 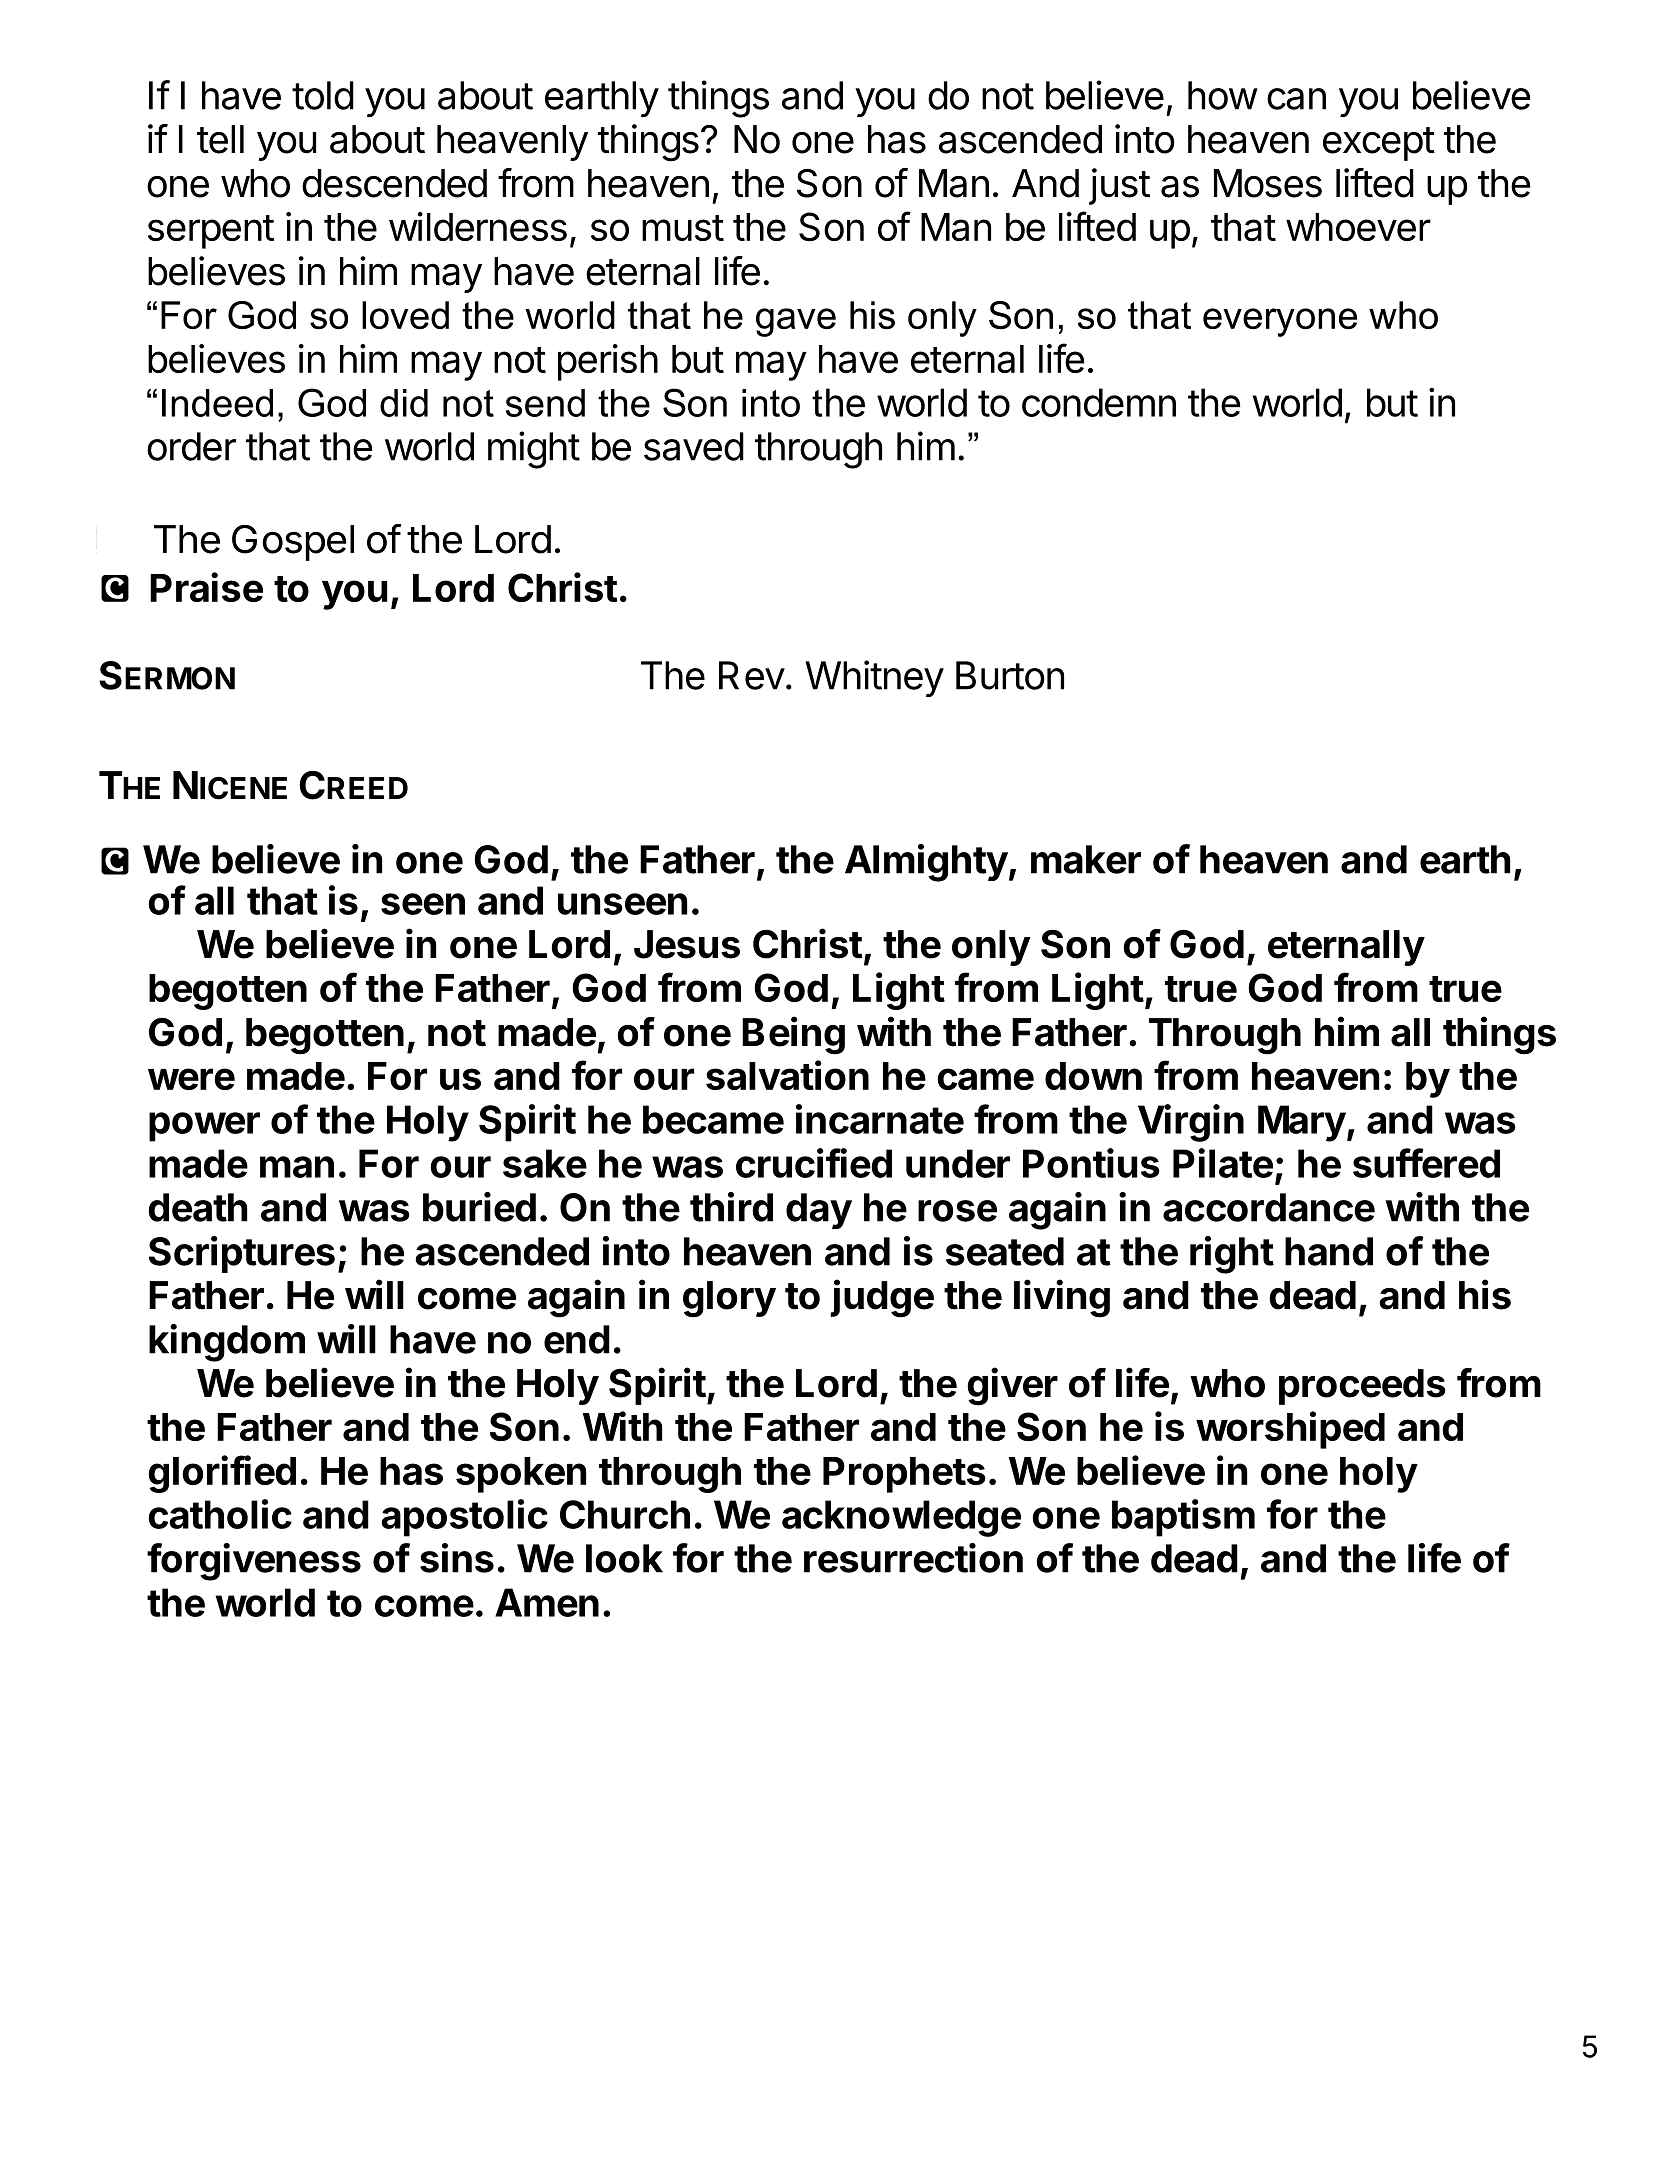 What do you see at coordinates (1099, 402) in the screenshot?
I see `condemn` at bounding box center [1099, 402].
